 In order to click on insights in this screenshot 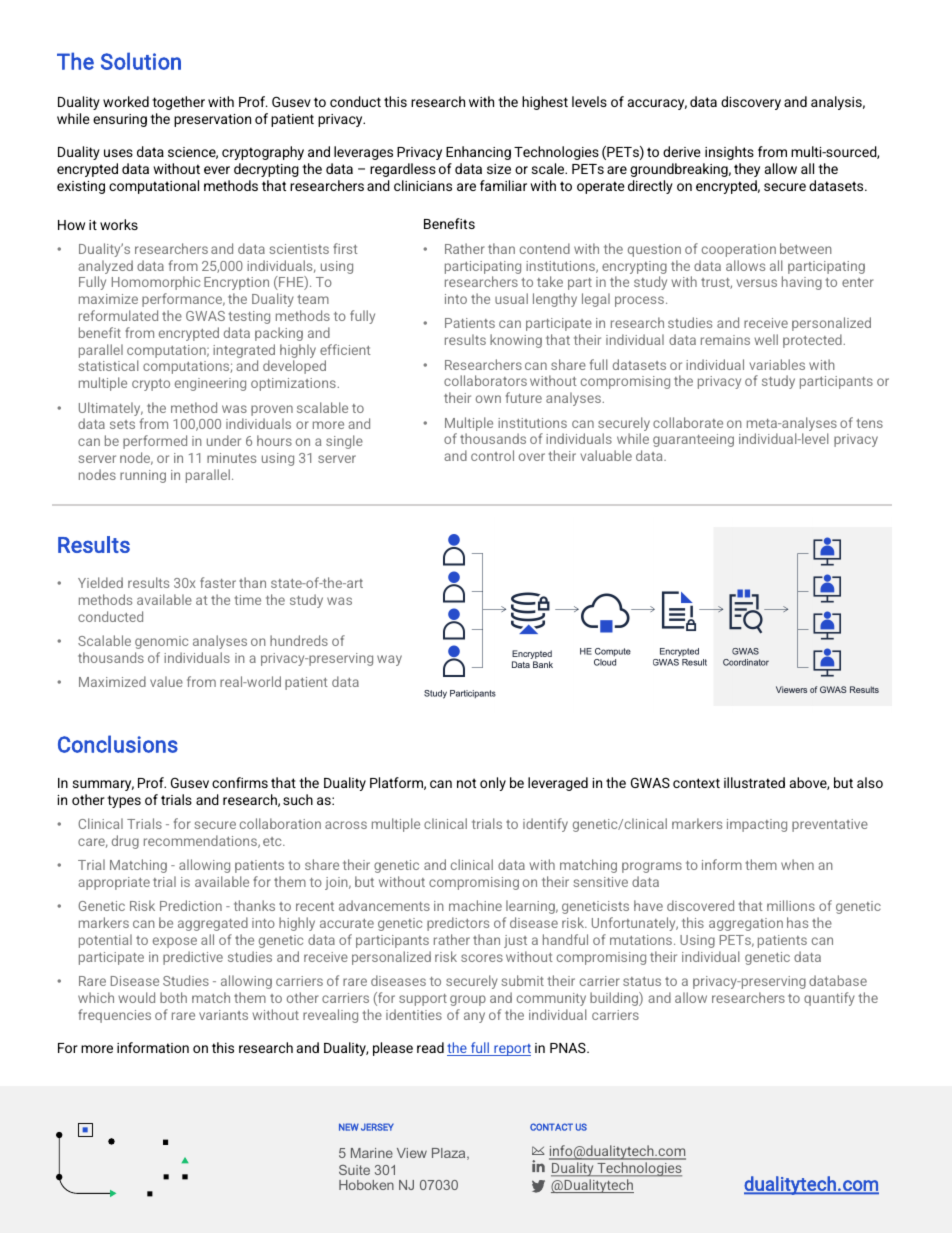, I will do `click(729, 153)`.
